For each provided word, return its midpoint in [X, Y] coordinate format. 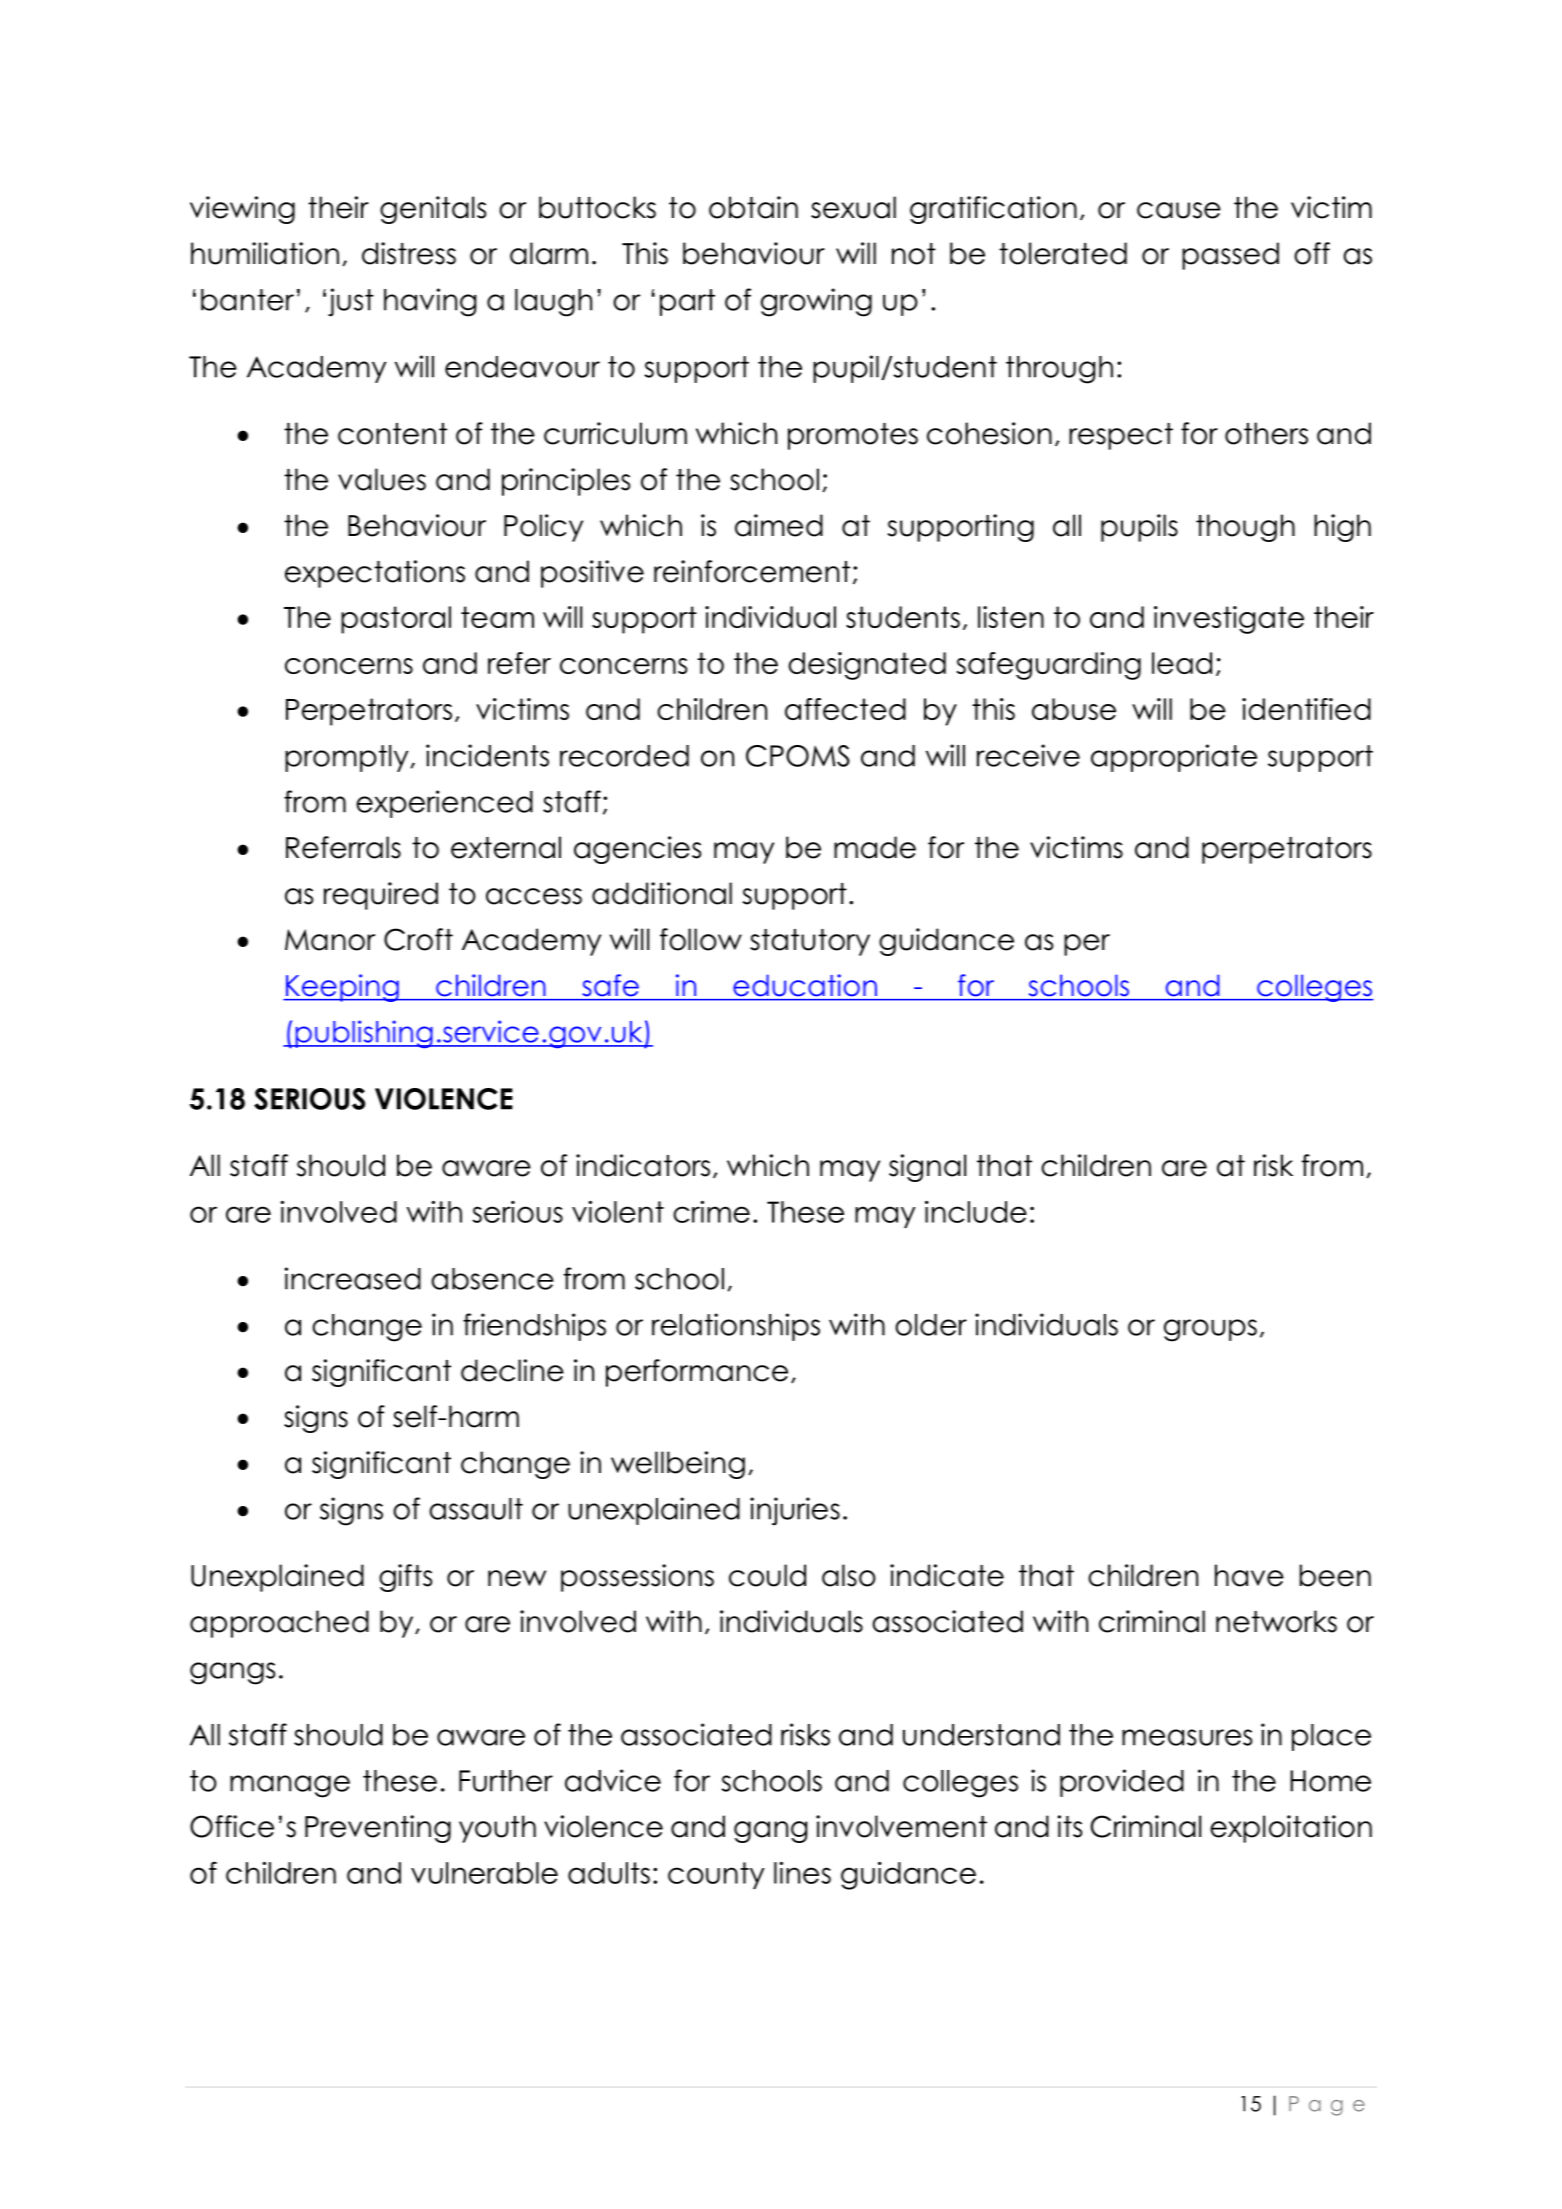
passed [1230, 256]
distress [409, 253]
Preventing [378, 1829]
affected [845, 709]
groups [1210, 1330]
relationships [736, 1327]
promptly [346, 758]
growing [816, 302]
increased [353, 1278]
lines [802, 1873]
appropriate [1174, 758]
